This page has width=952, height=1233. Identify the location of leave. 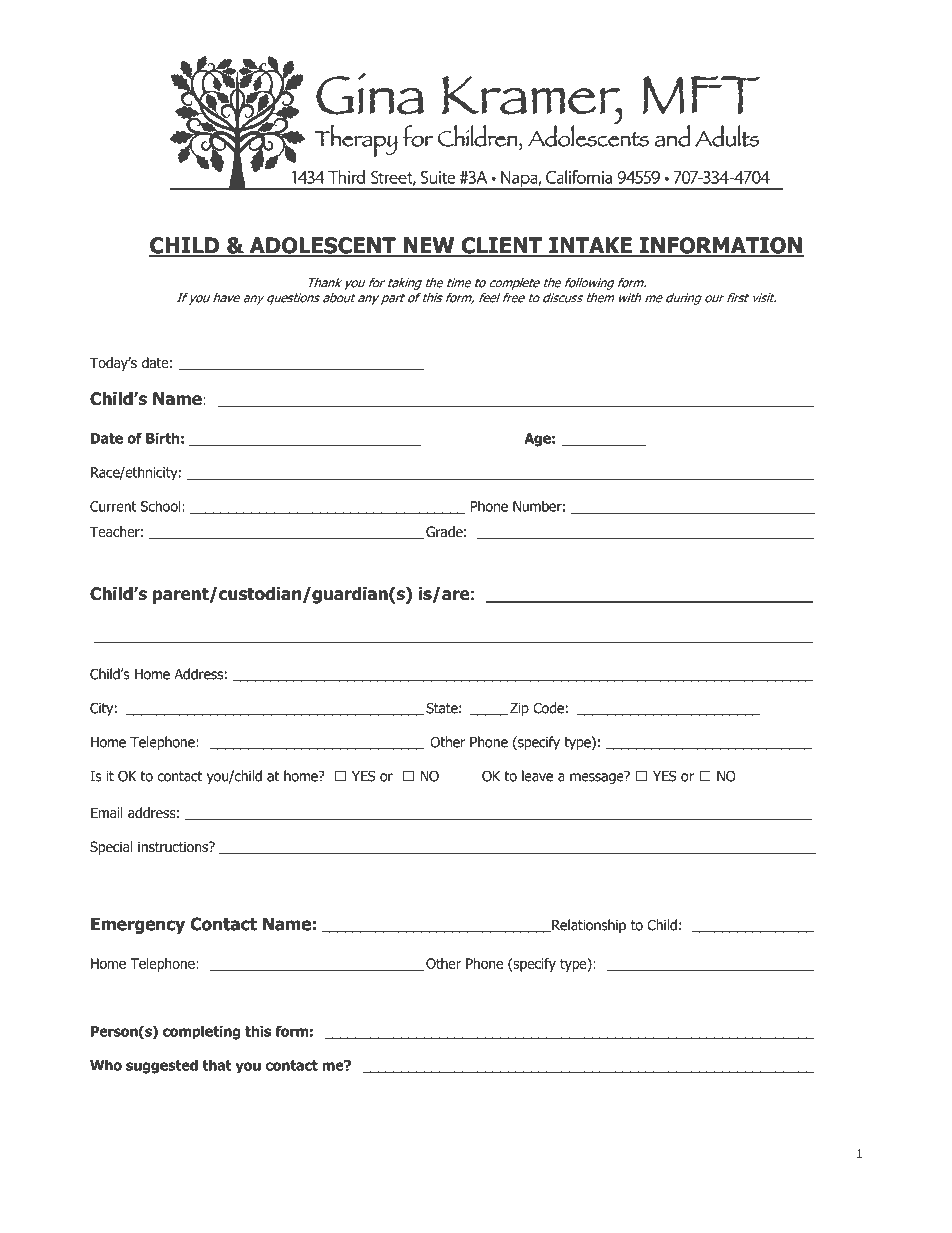
(537, 776).
